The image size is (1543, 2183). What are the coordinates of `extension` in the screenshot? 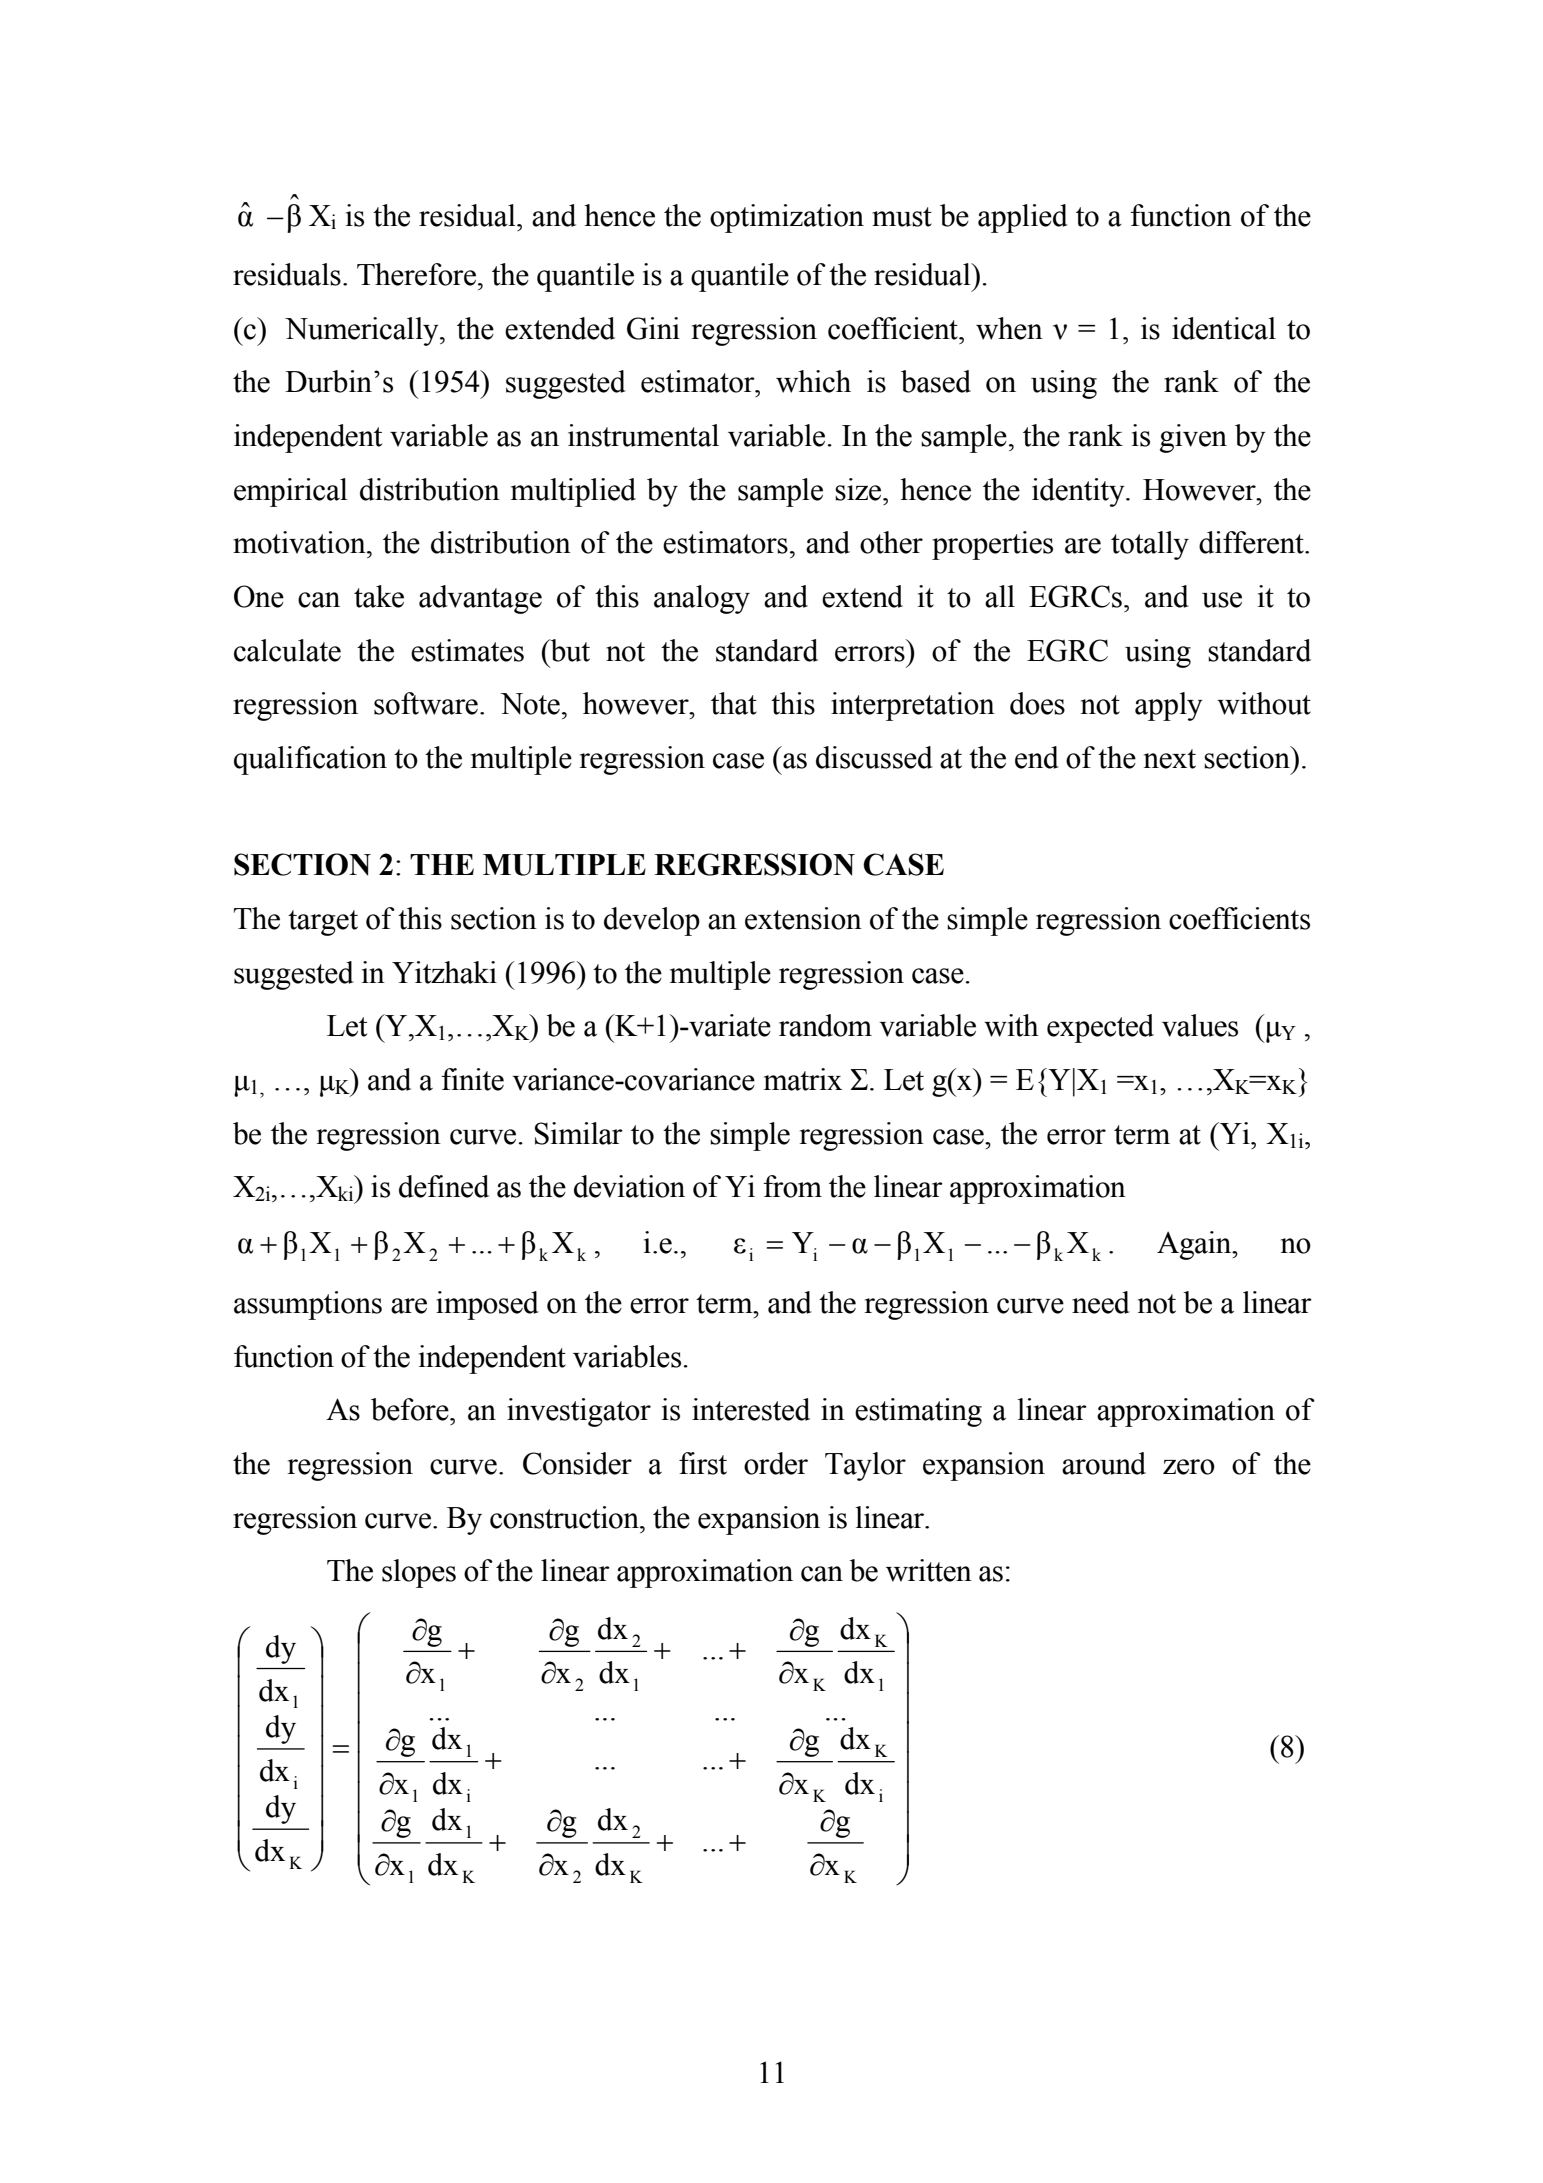 It's located at (803, 918).
